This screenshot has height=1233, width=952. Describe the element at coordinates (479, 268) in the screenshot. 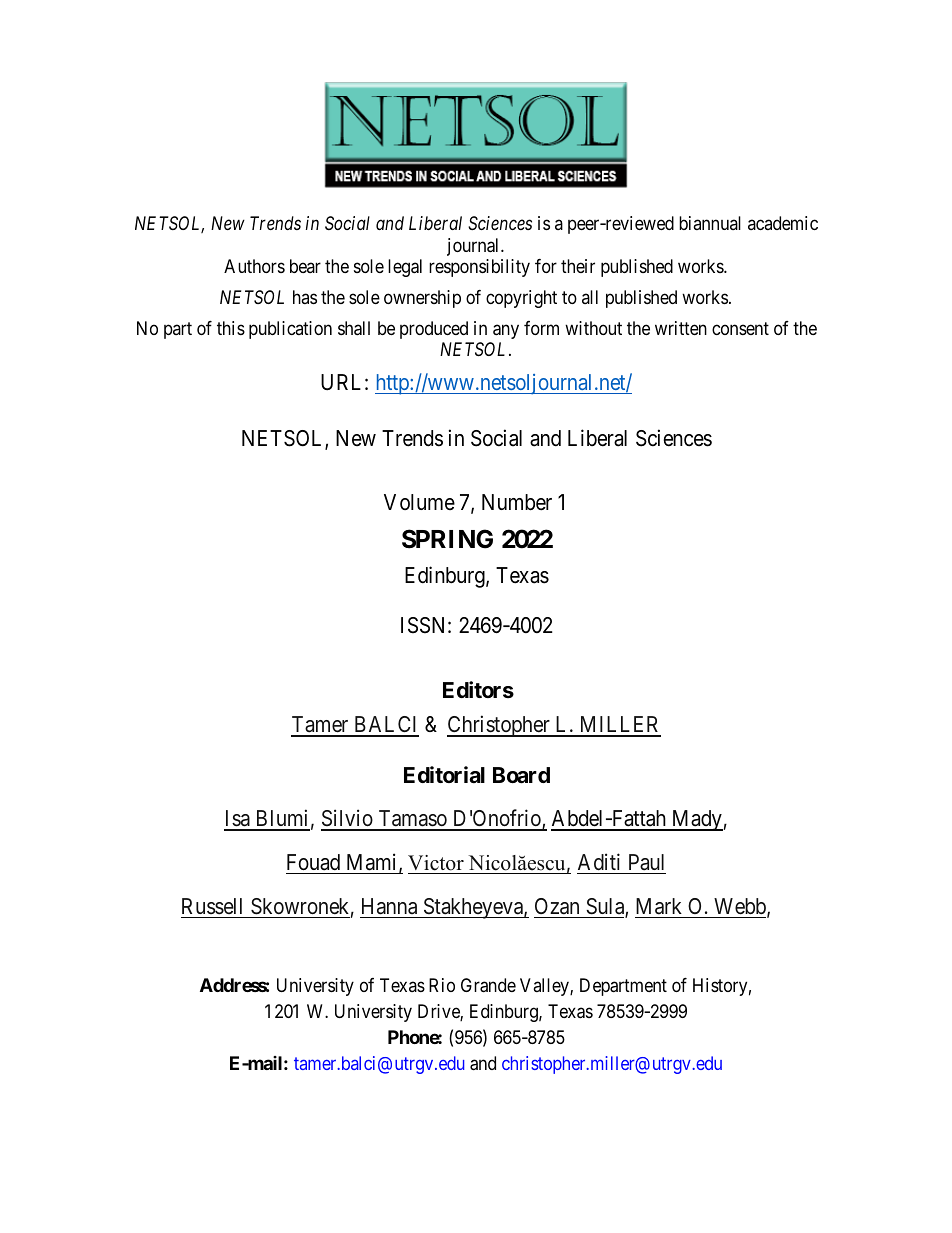

I see `responsibility` at that location.
